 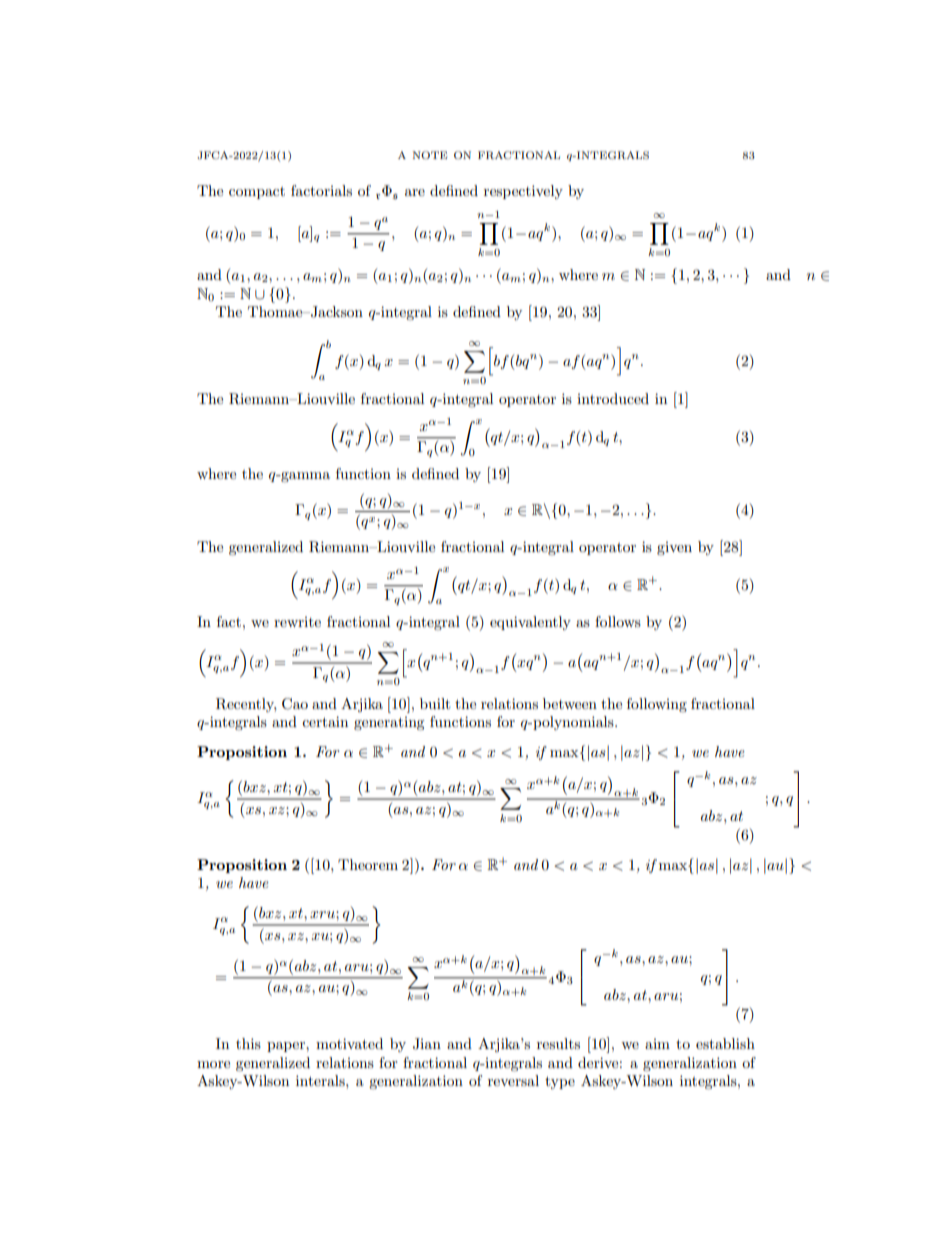 I want to click on rewrite, so click(x=297, y=622).
